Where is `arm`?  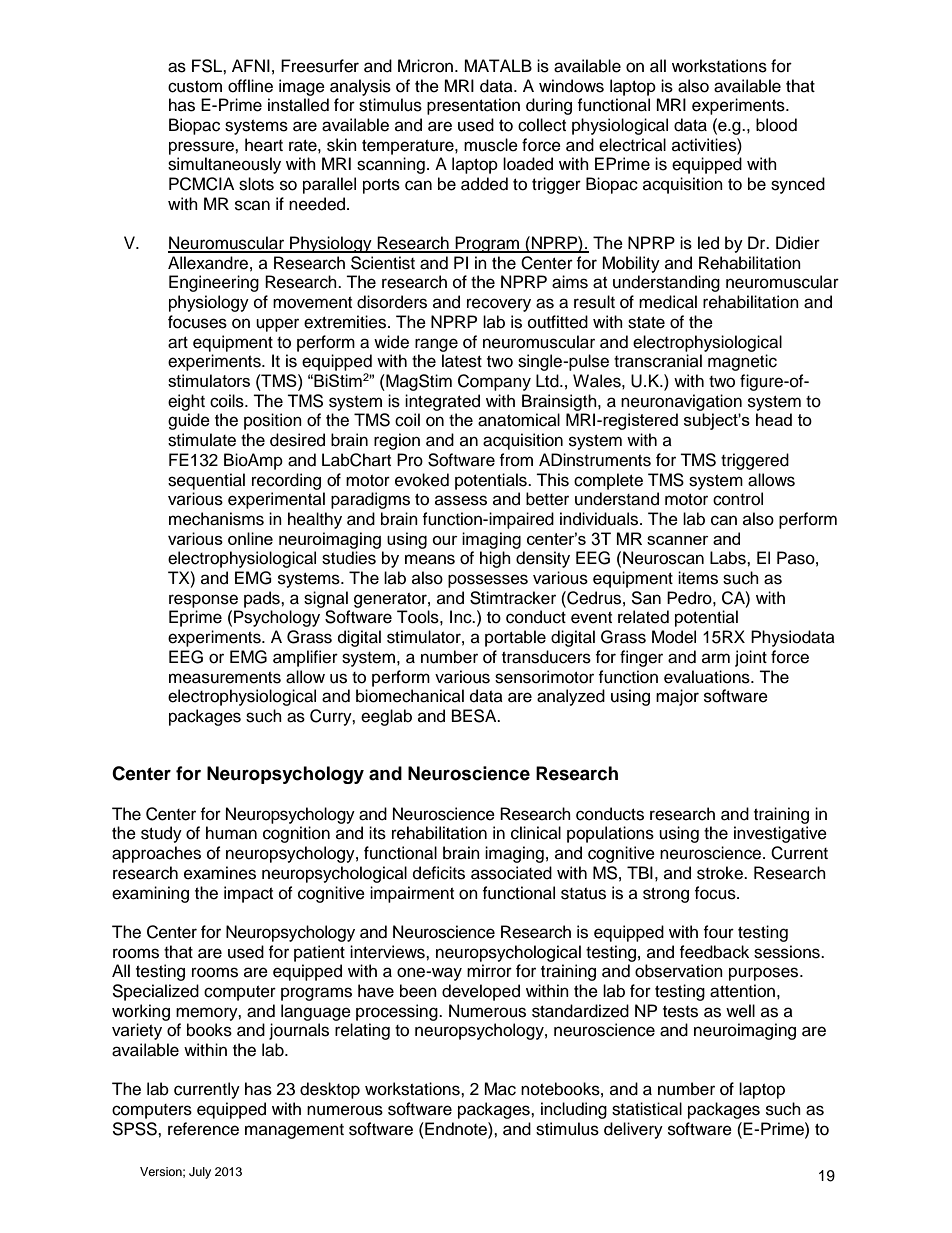
arm is located at coordinates (716, 658).
